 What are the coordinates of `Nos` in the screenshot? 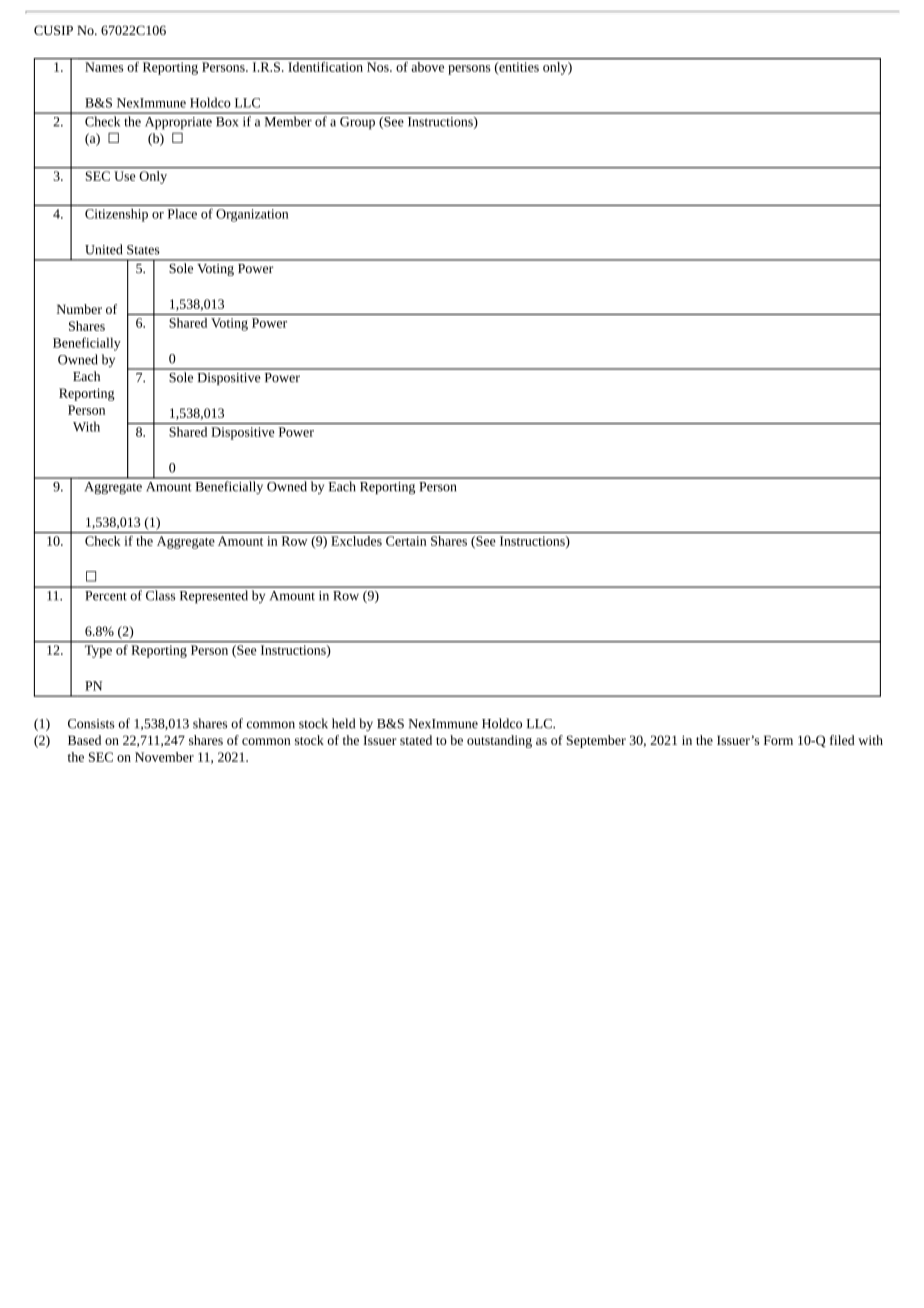 It's located at (379, 67).
